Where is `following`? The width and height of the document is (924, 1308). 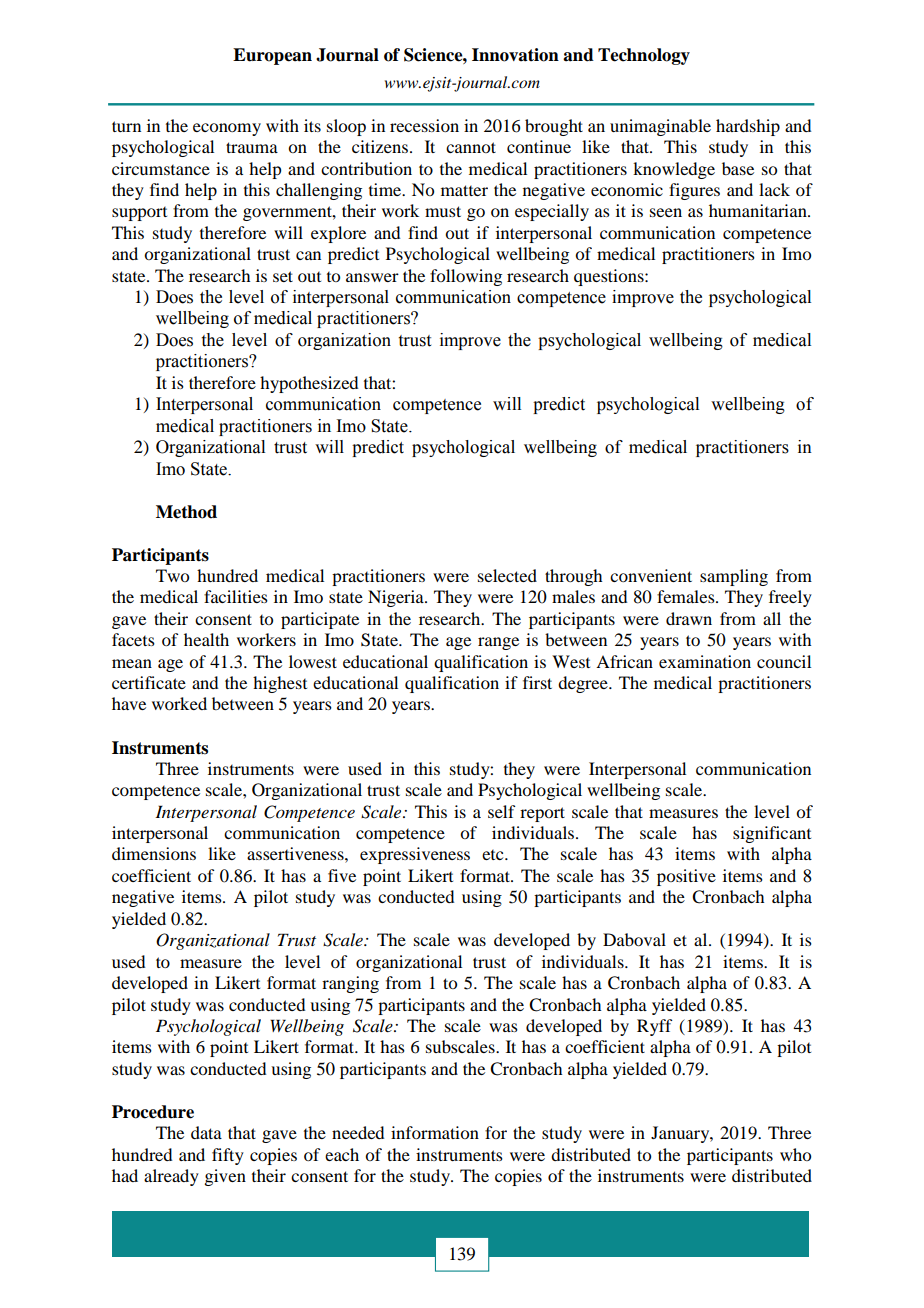
following is located at coordinates (466, 277).
